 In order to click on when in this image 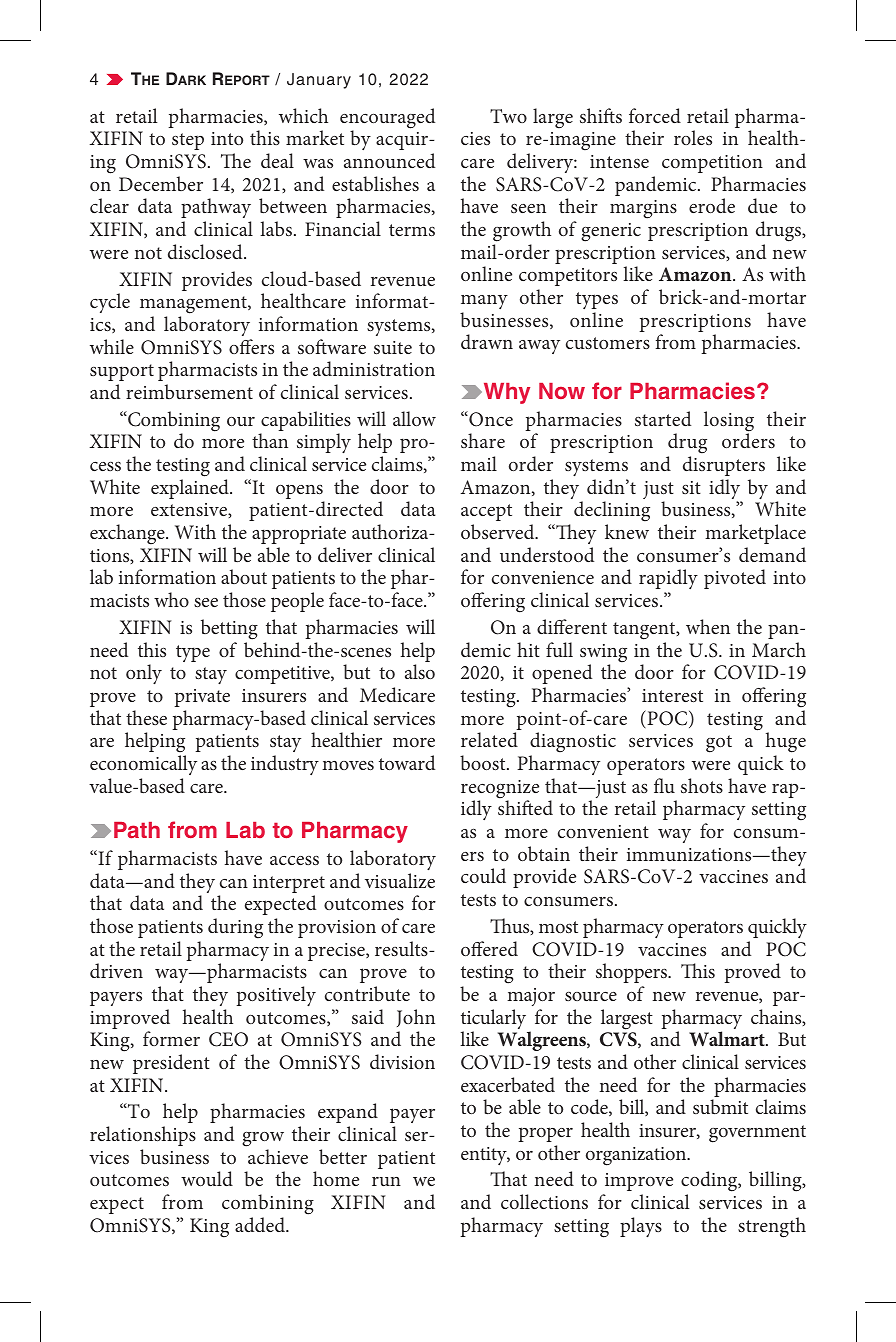, I will do `click(708, 626)`.
